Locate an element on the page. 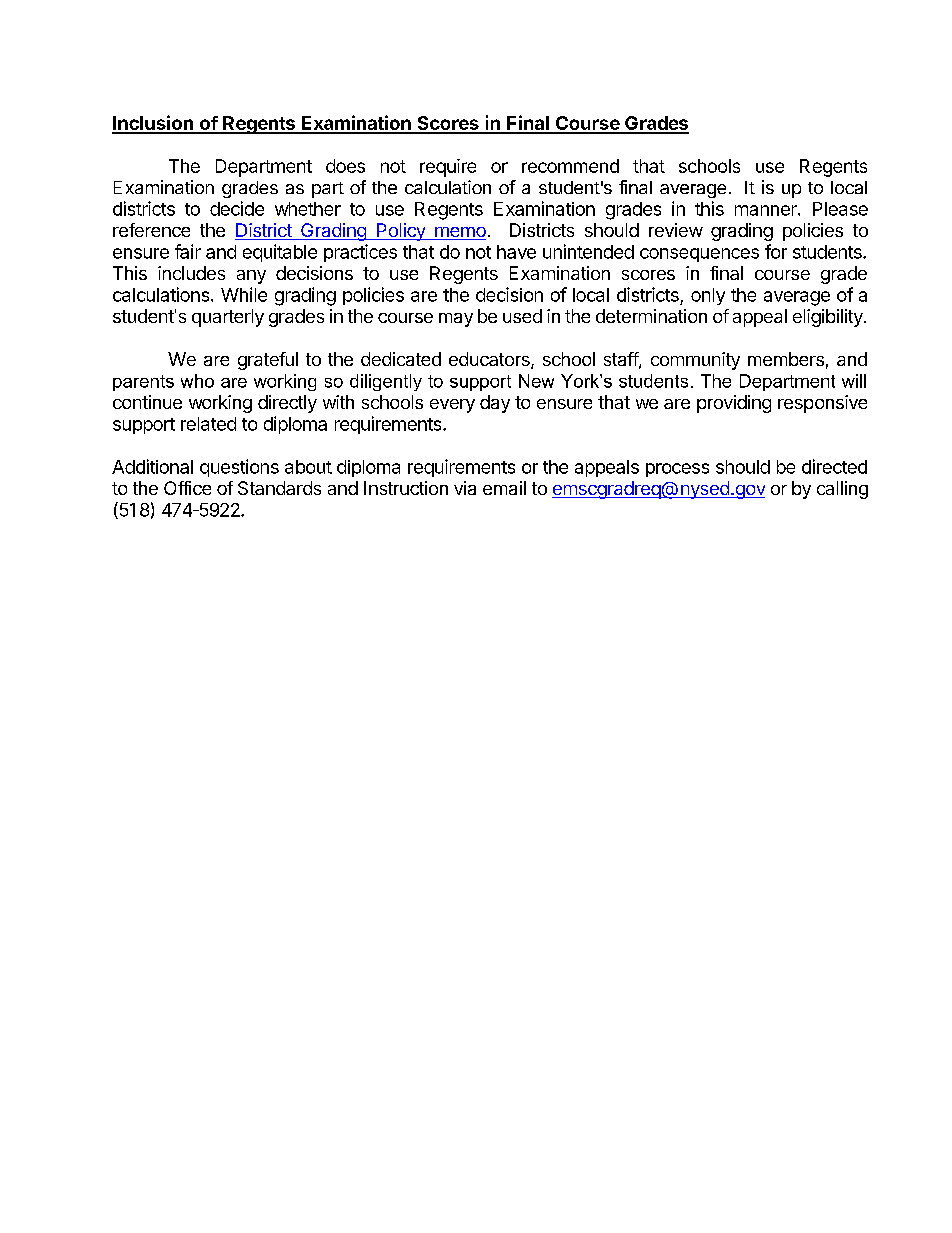 Image resolution: width=952 pixels, height=1233 pixels. used is located at coordinates (522, 316).
